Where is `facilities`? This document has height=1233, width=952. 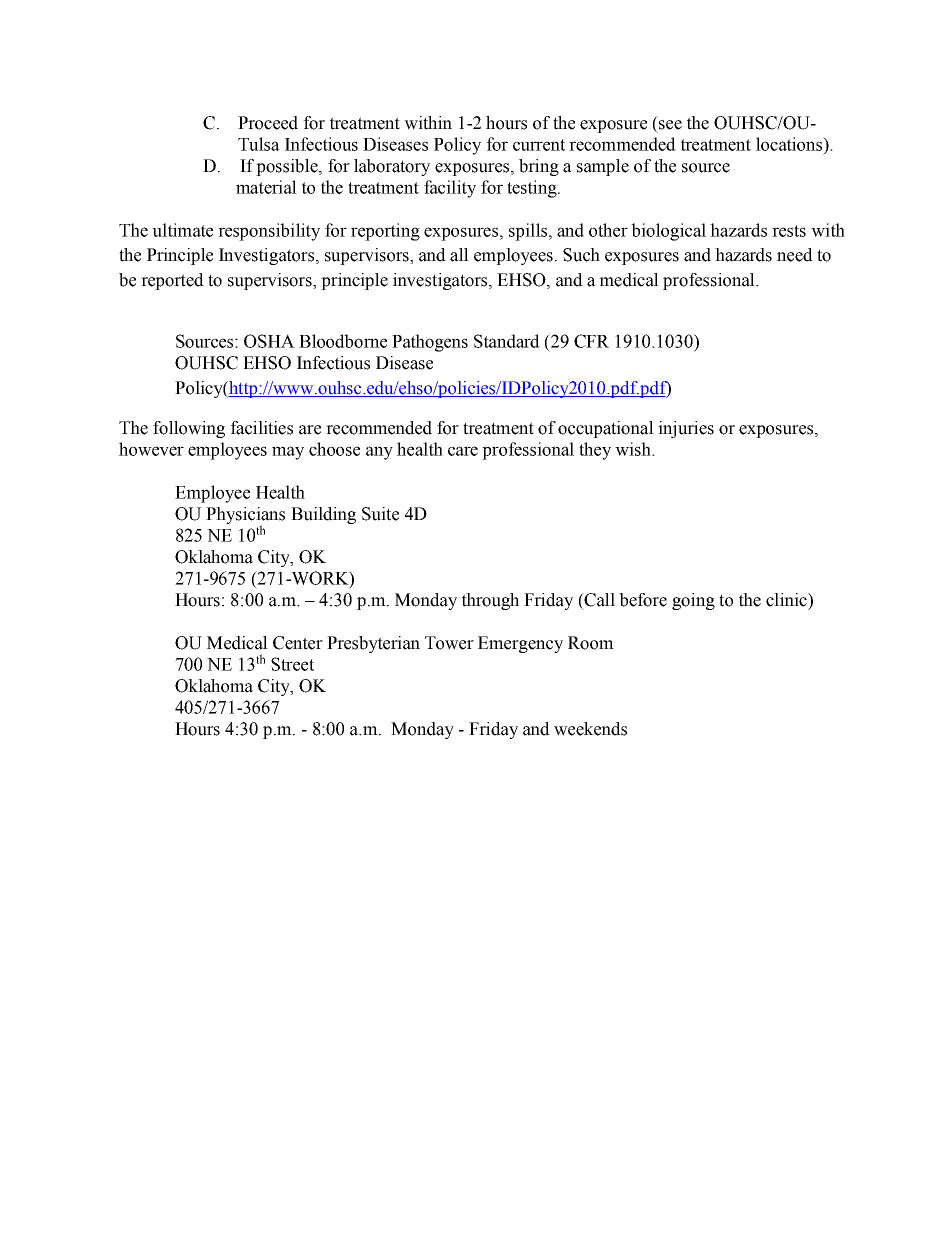 facilities is located at coordinates (261, 428).
